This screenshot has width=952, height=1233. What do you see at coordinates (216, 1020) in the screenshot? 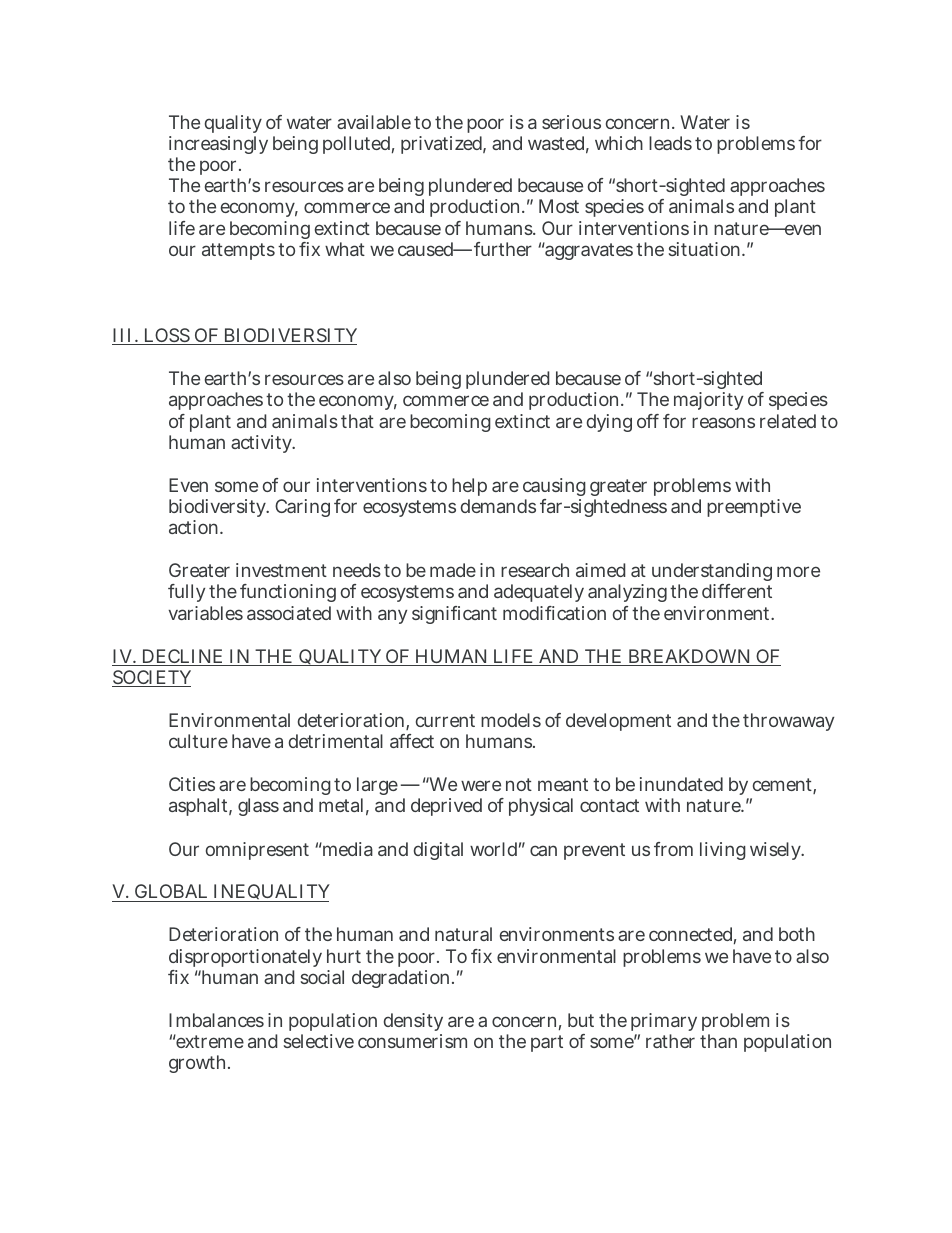
I see `Imbalances` at bounding box center [216, 1020].
